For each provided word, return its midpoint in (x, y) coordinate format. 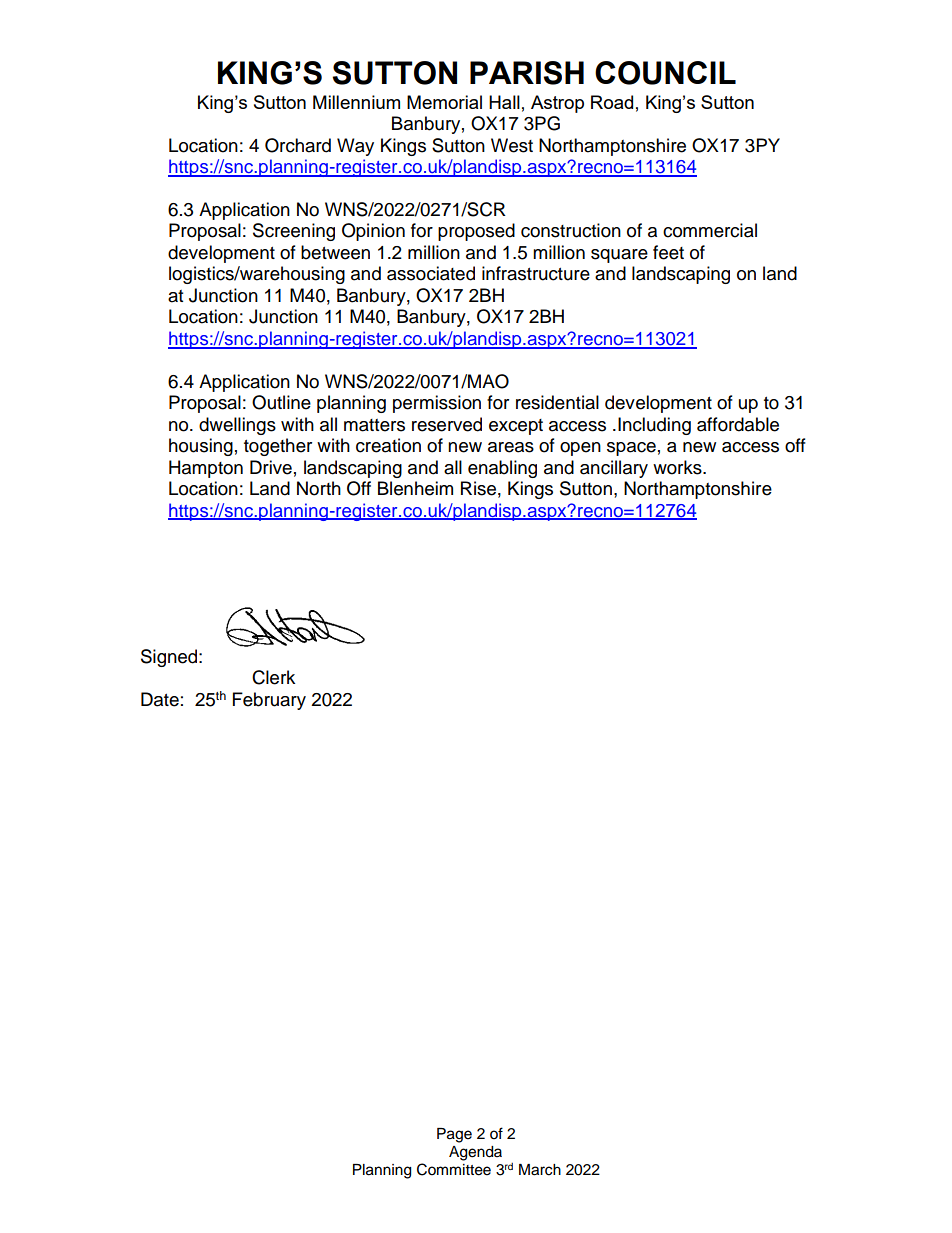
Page (454, 1135)
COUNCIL (665, 73)
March (540, 1170)
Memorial (444, 102)
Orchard (298, 145)
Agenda (475, 1153)
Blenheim (415, 488)
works (678, 467)
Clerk (273, 677)
